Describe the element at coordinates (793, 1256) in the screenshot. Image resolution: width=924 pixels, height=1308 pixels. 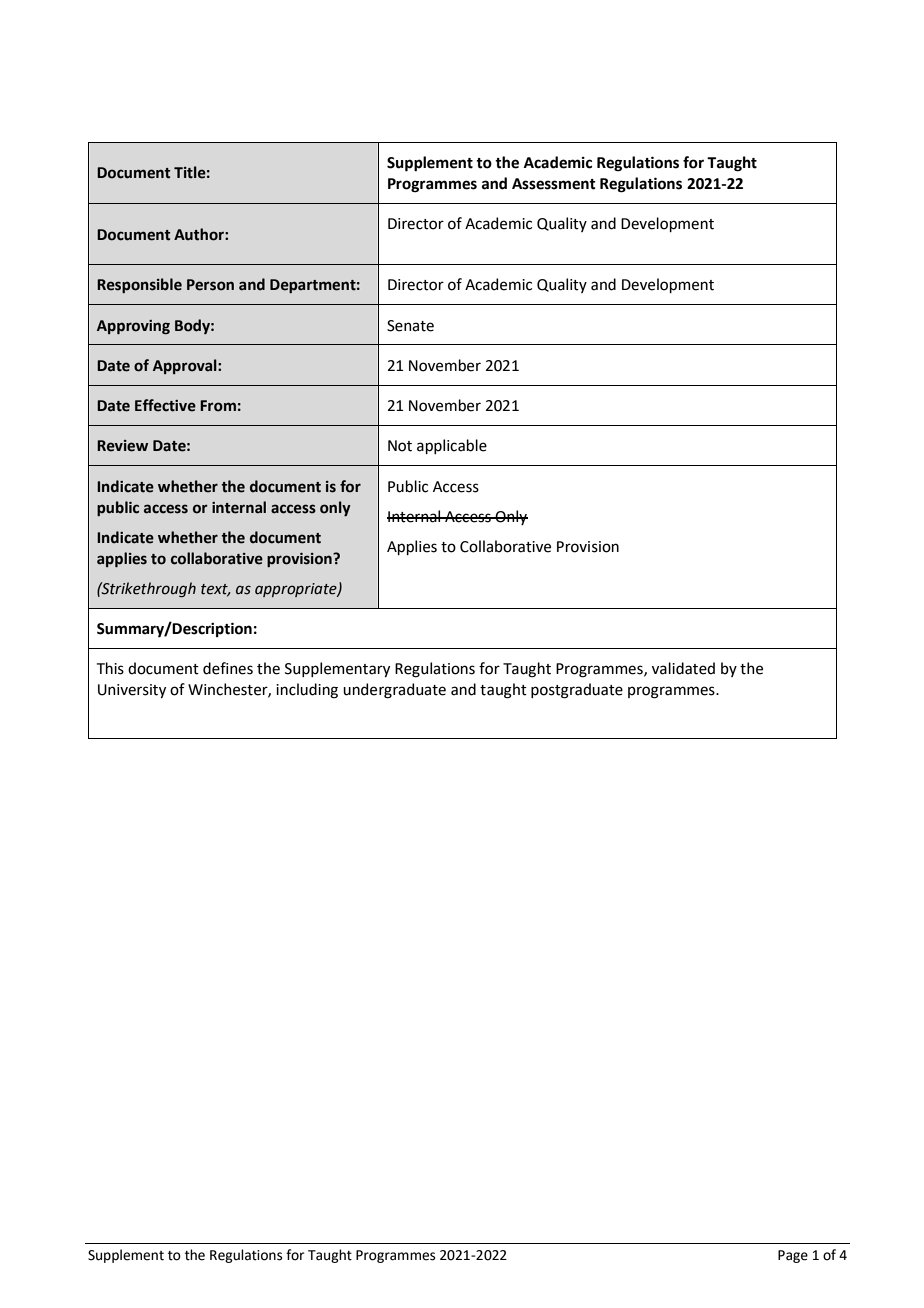
I see `Page` at that location.
